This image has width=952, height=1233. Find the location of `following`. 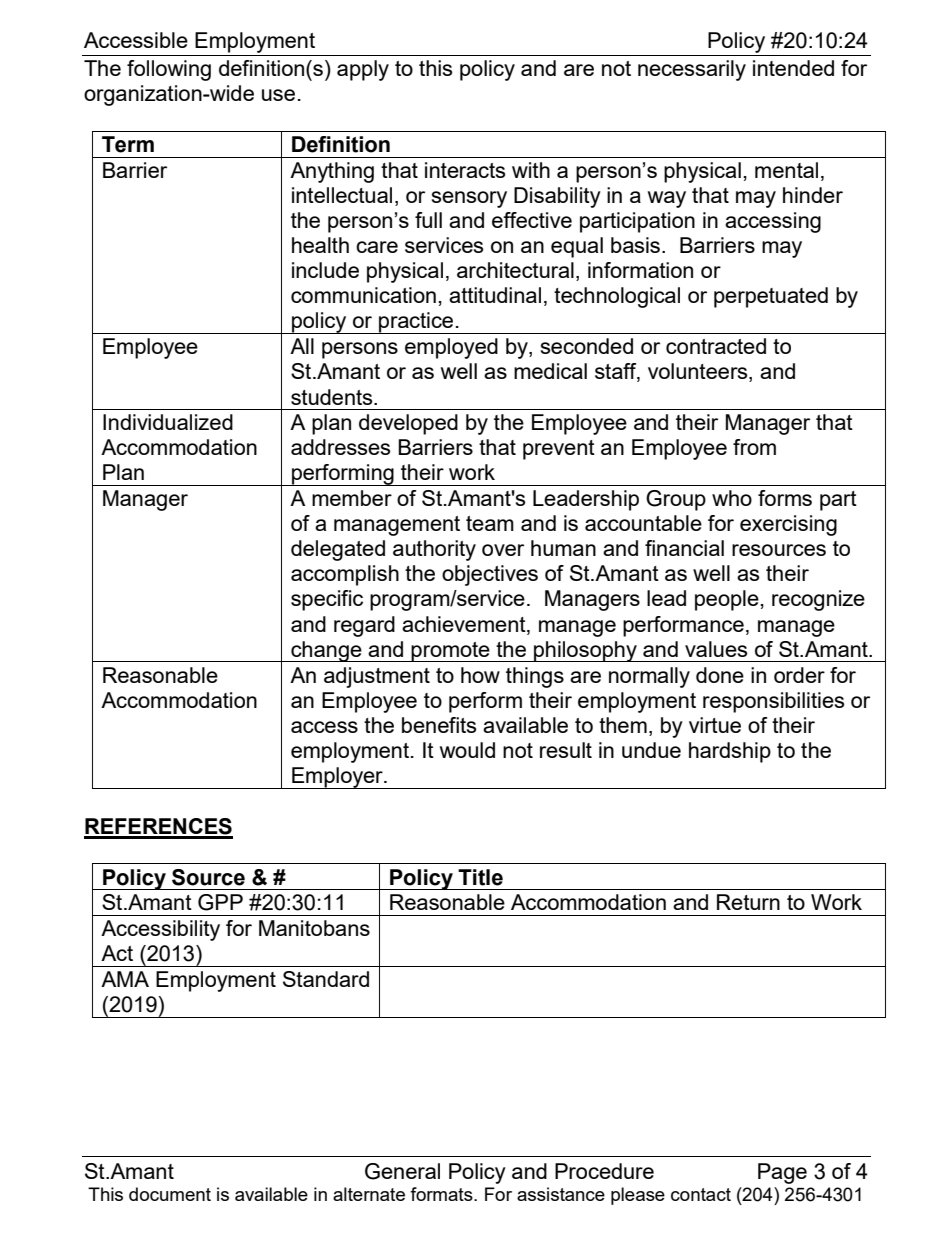

following is located at coordinates (169, 70).
